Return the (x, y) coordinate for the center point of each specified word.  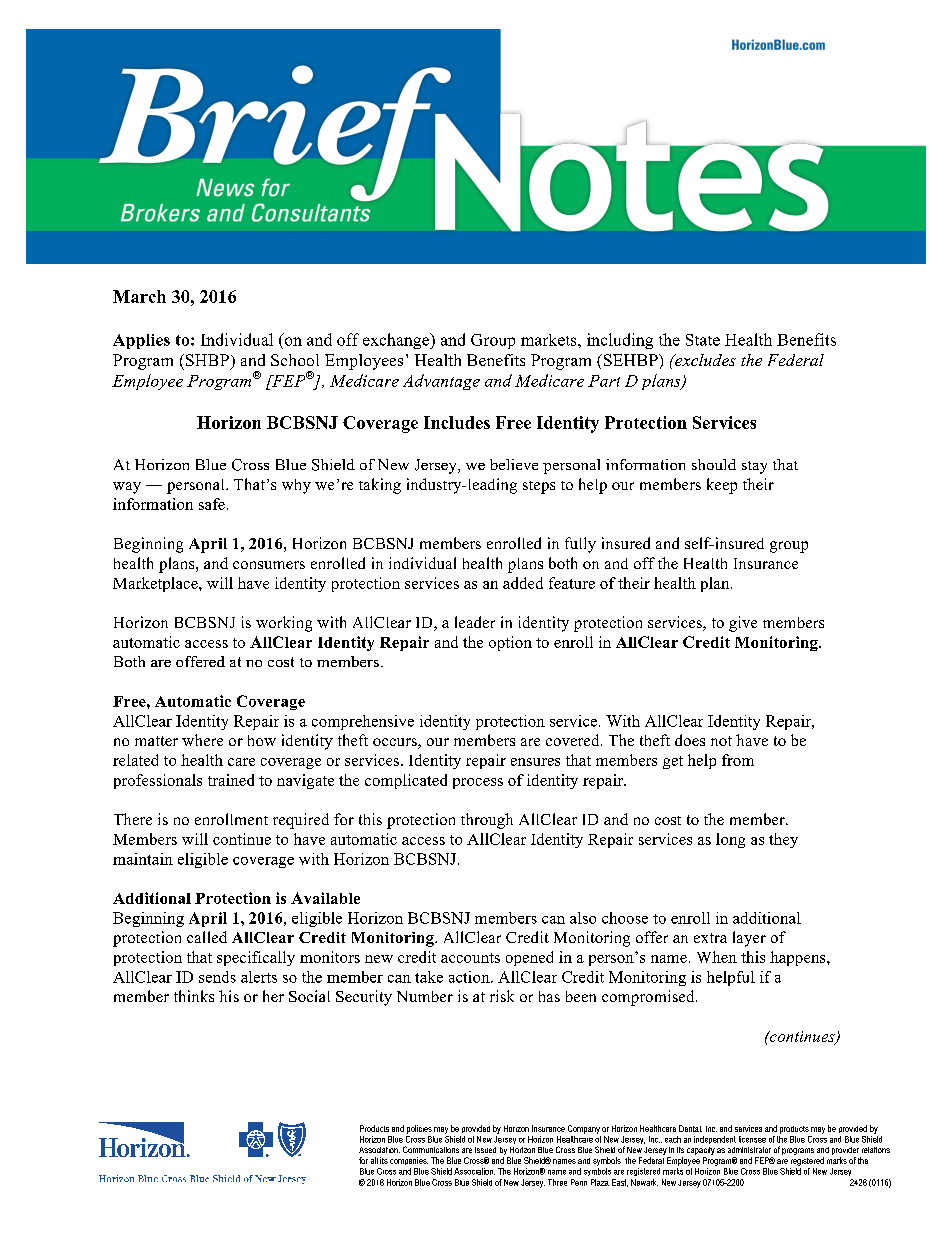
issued (485, 1150)
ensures (535, 762)
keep (722, 486)
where (202, 740)
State (703, 340)
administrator (749, 1150)
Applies (141, 341)
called (207, 937)
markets (550, 340)
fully (580, 545)
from (738, 760)
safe (212, 504)
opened (529, 958)
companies (409, 1161)
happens (799, 958)
